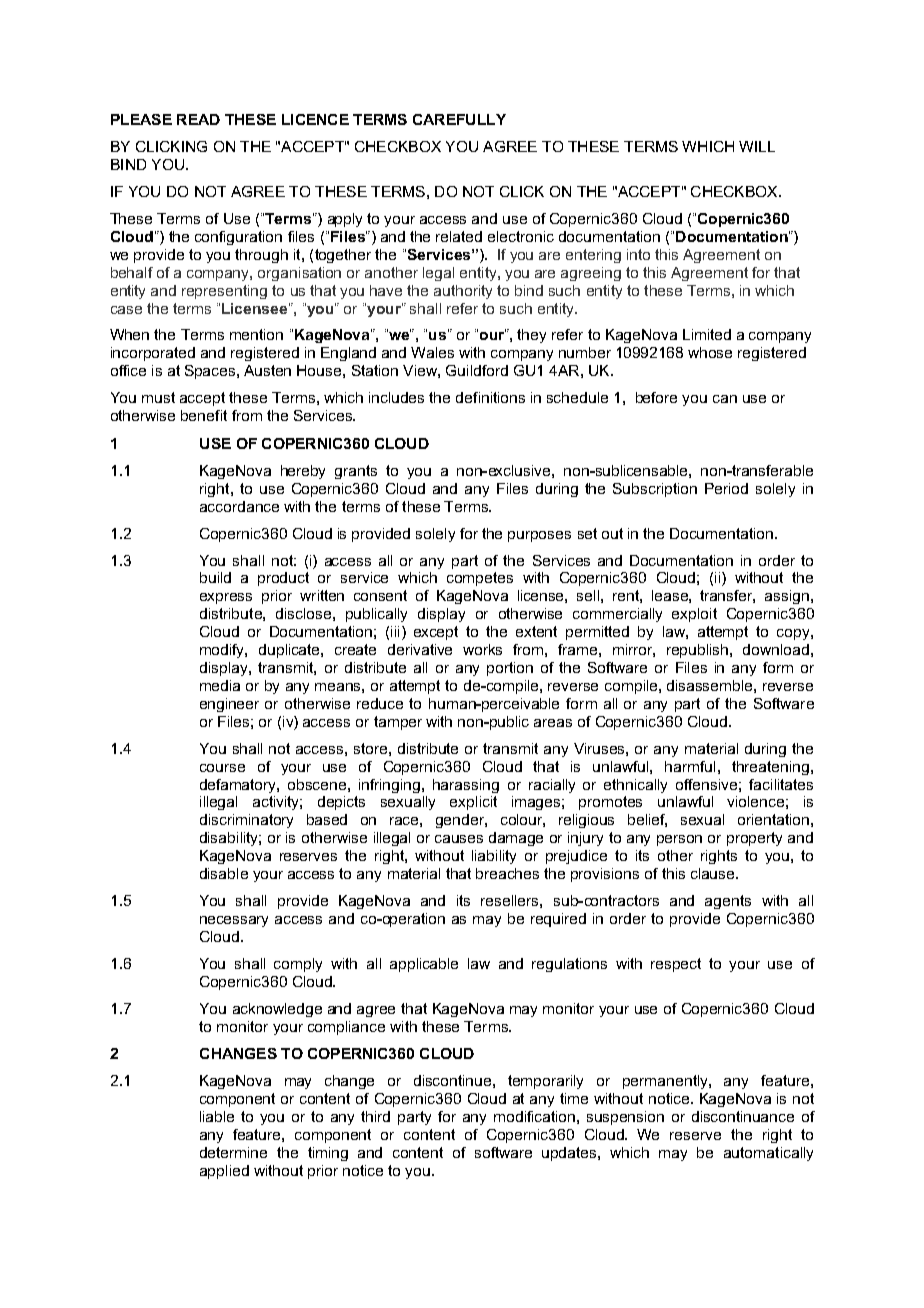  Describe the element at coordinates (233, 1152) in the screenshot. I see `determine` at that location.
